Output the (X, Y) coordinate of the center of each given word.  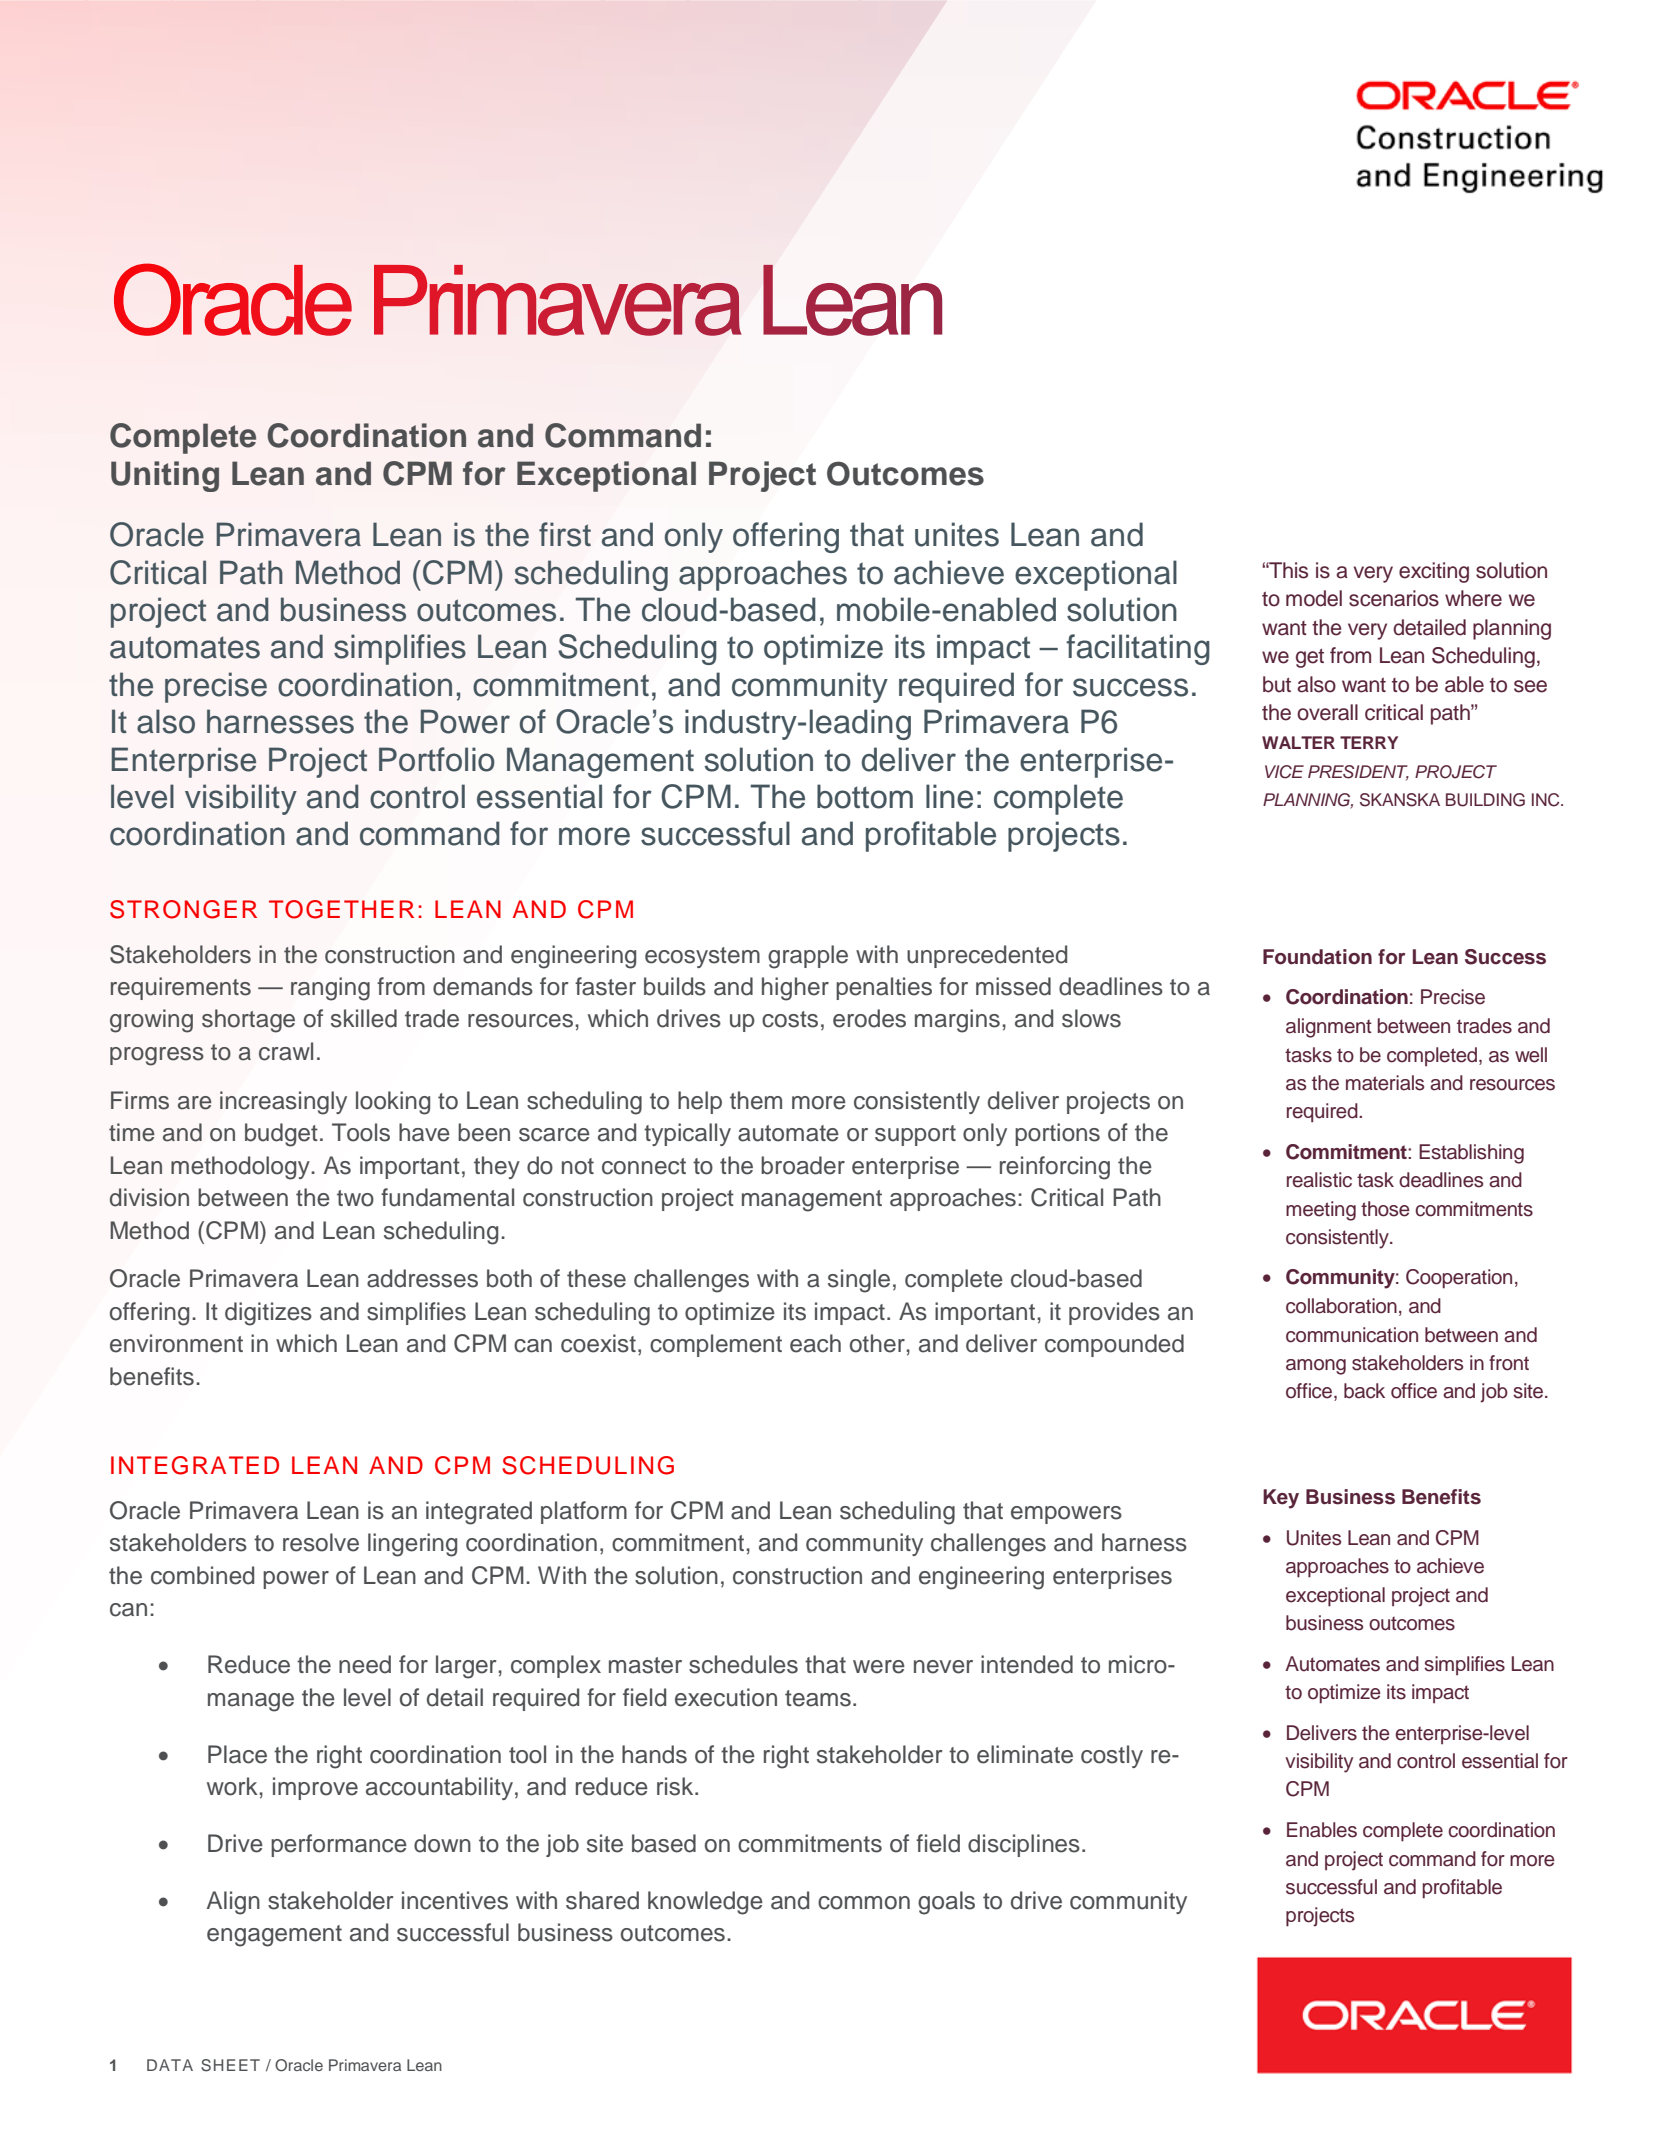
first (565, 534)
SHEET (230, 2065)
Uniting (165, 476)
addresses (422, 1278)
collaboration (1341, 1306)
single (859, 1281)
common (864, 1903)
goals (946, 1903)
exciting (1434, 572)
